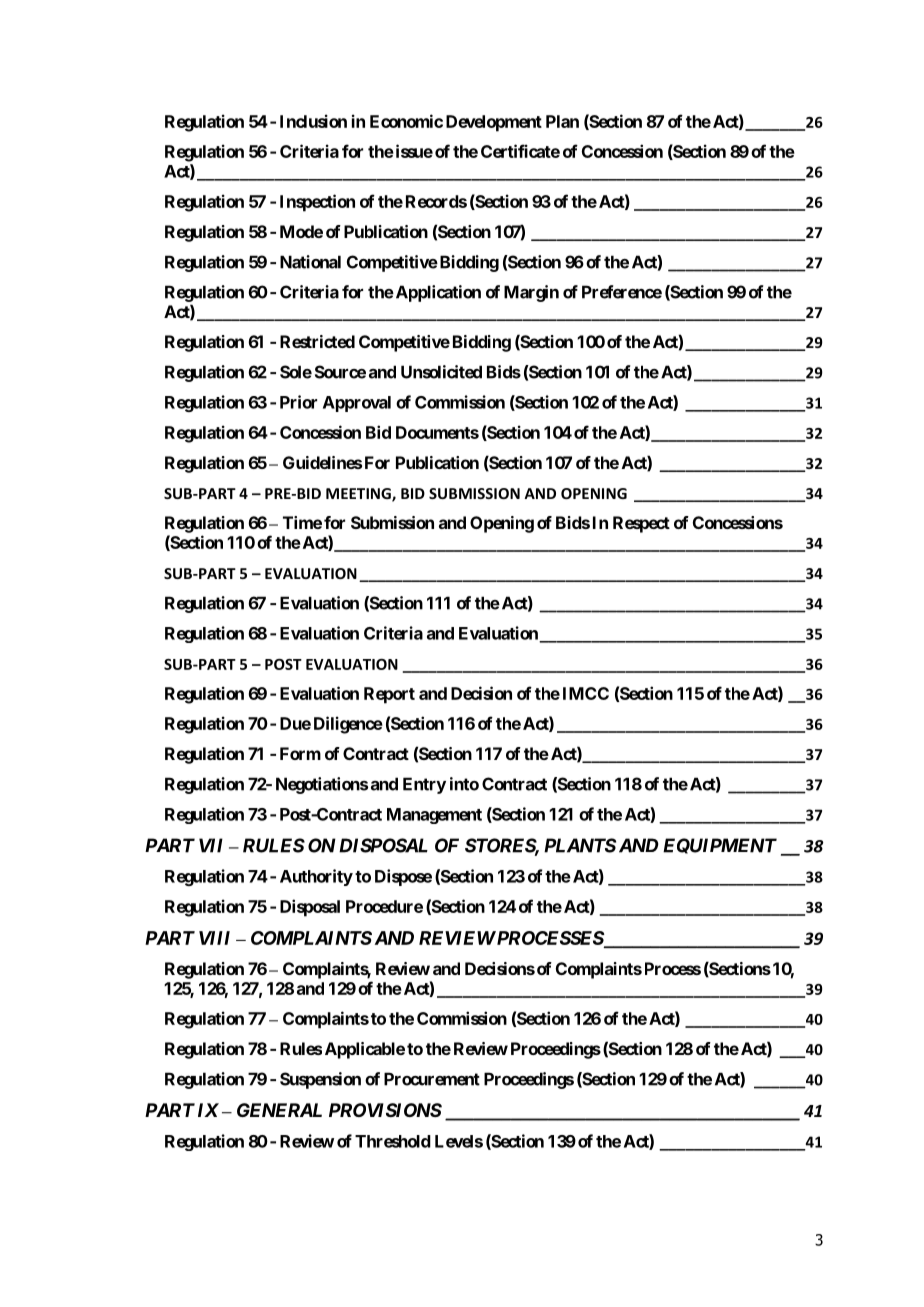 The width and height of the screenshot is (924, 1307). I want to click on Inclusion, so click(313, 121).
